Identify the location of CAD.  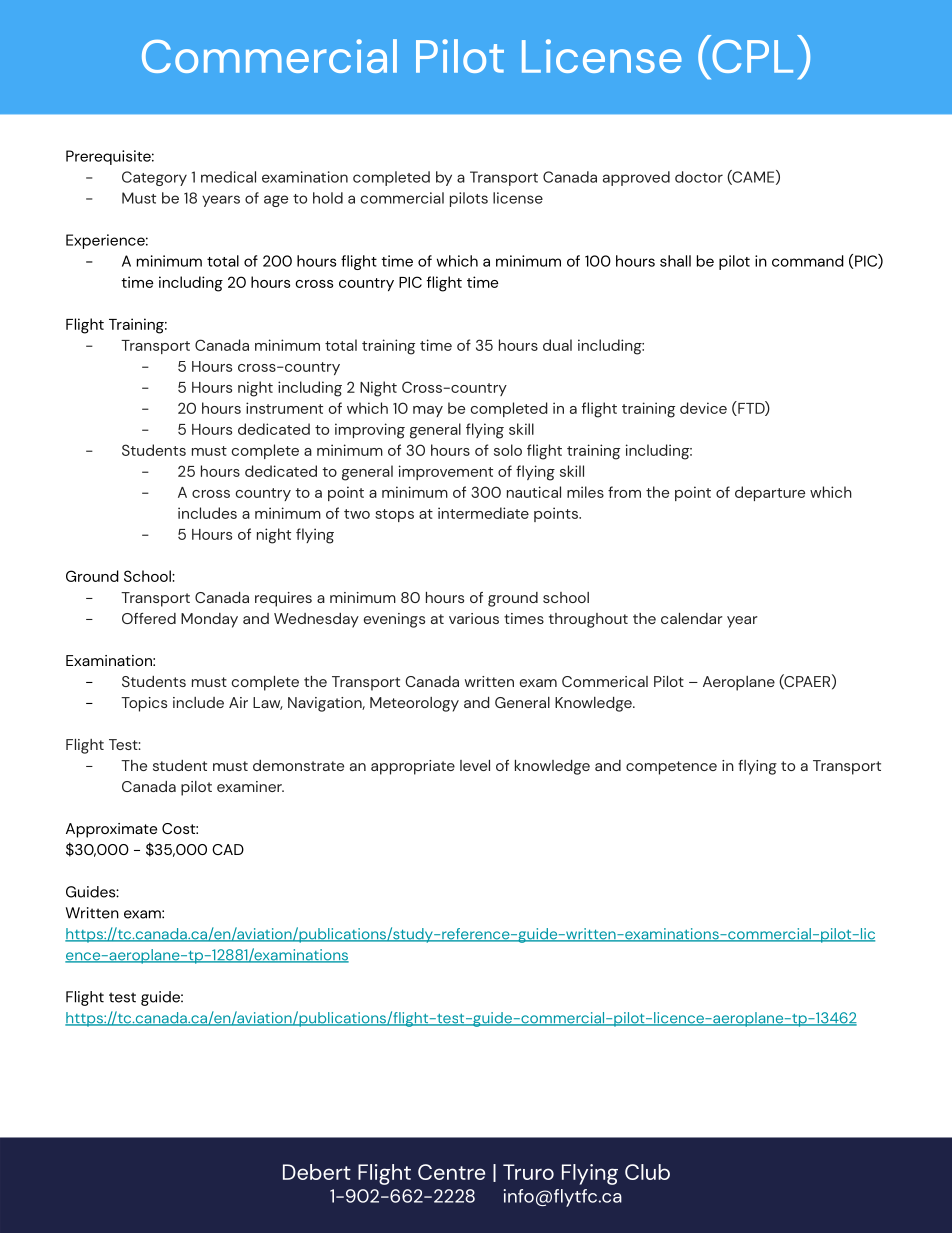
(228, 849).
